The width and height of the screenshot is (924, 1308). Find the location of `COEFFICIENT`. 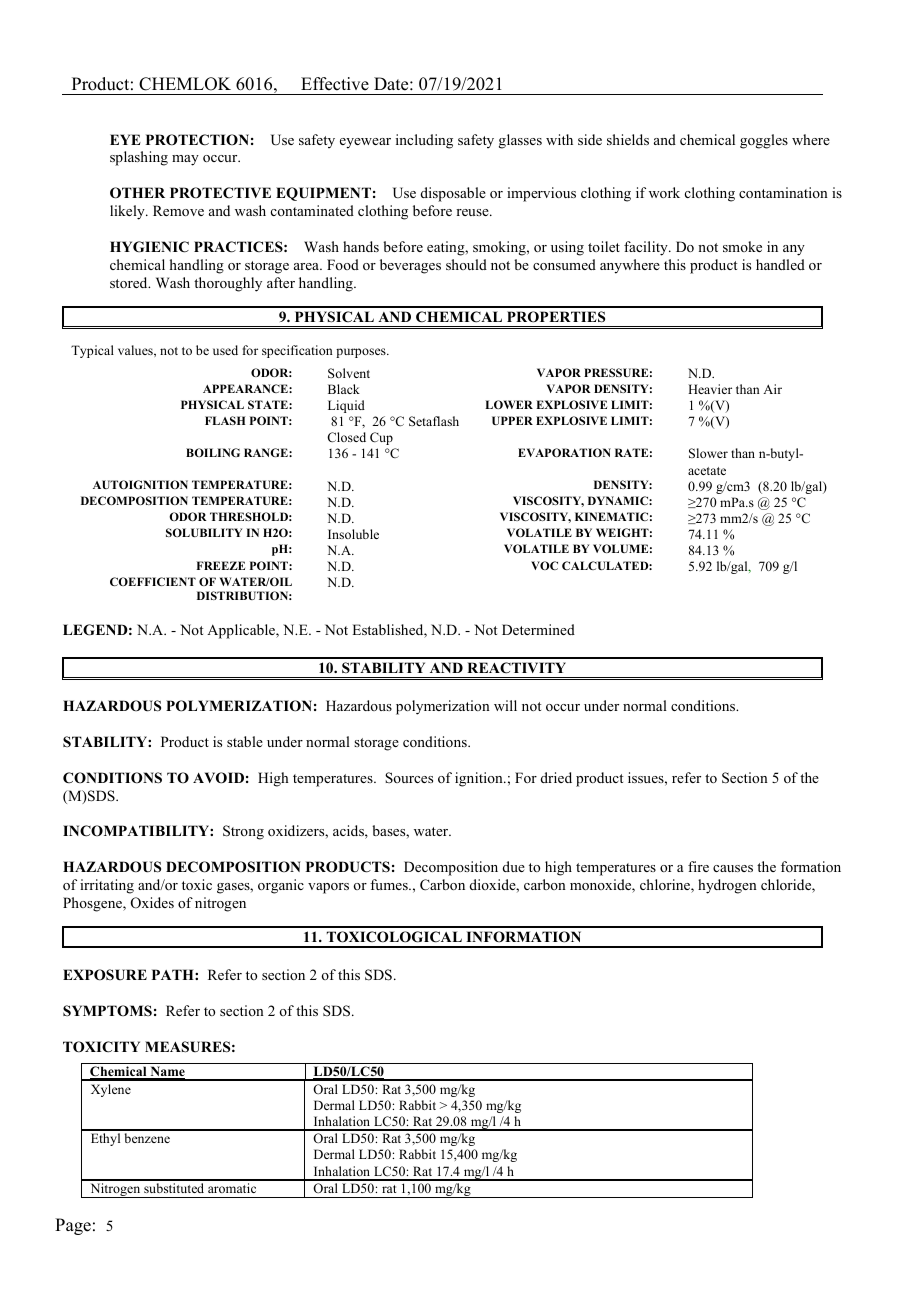

COEFFICIENT is located at coordinates (153, 581).
